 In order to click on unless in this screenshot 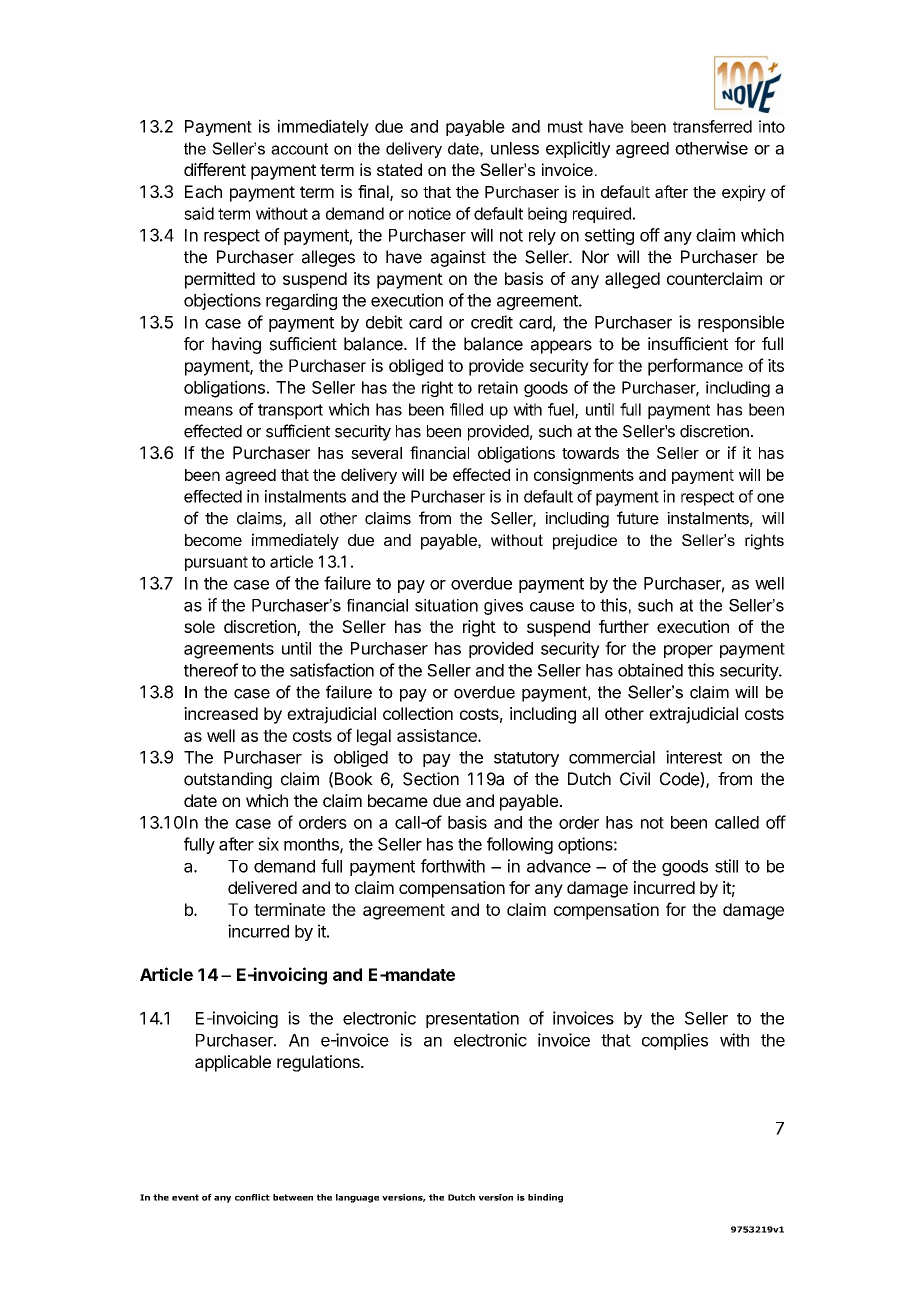, I will do `click(515, 148)`.
